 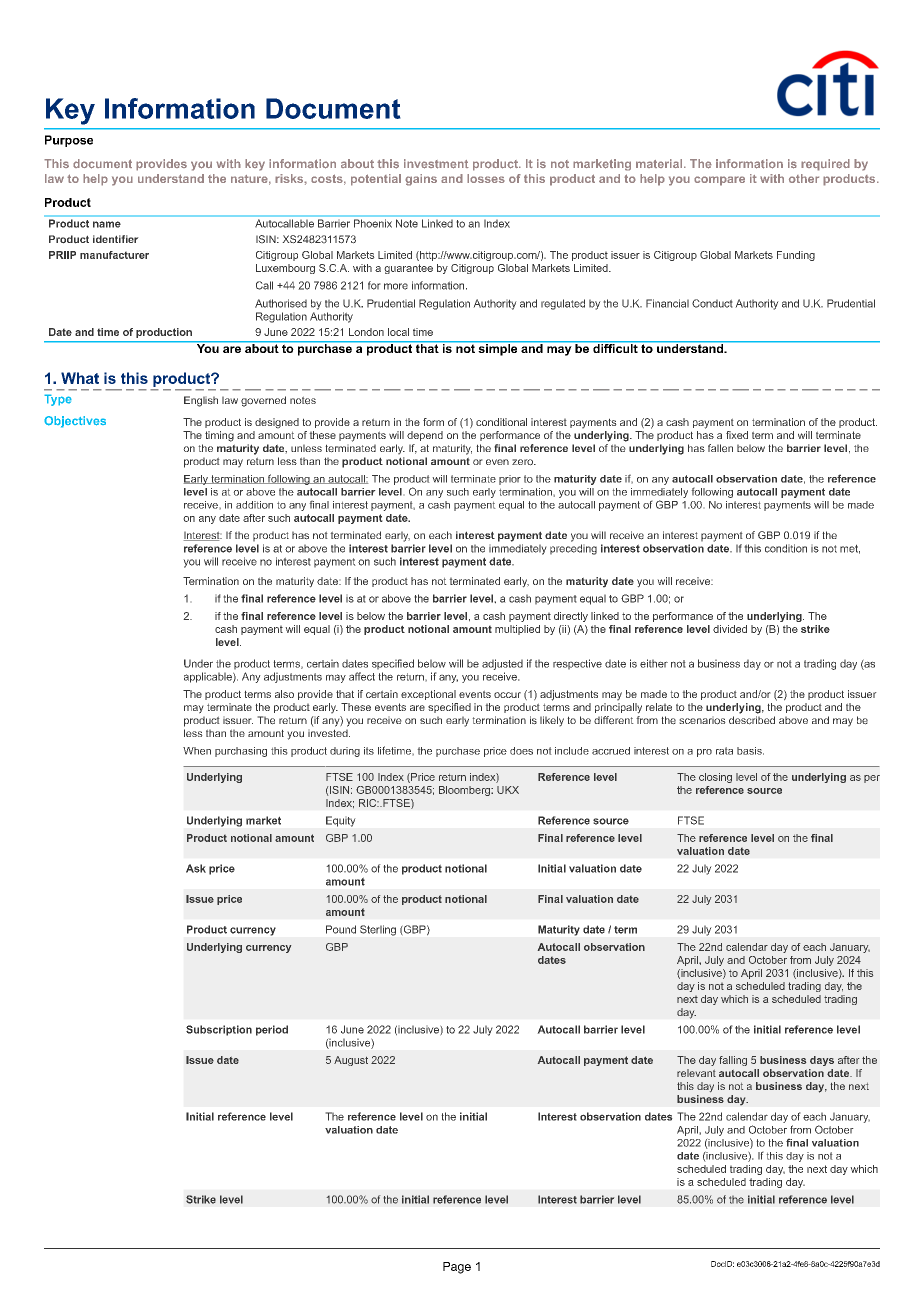 What do you see at coordinates (457, 1268) in the screenshot?
I see `Page` at bounding box center [457, 1268].
